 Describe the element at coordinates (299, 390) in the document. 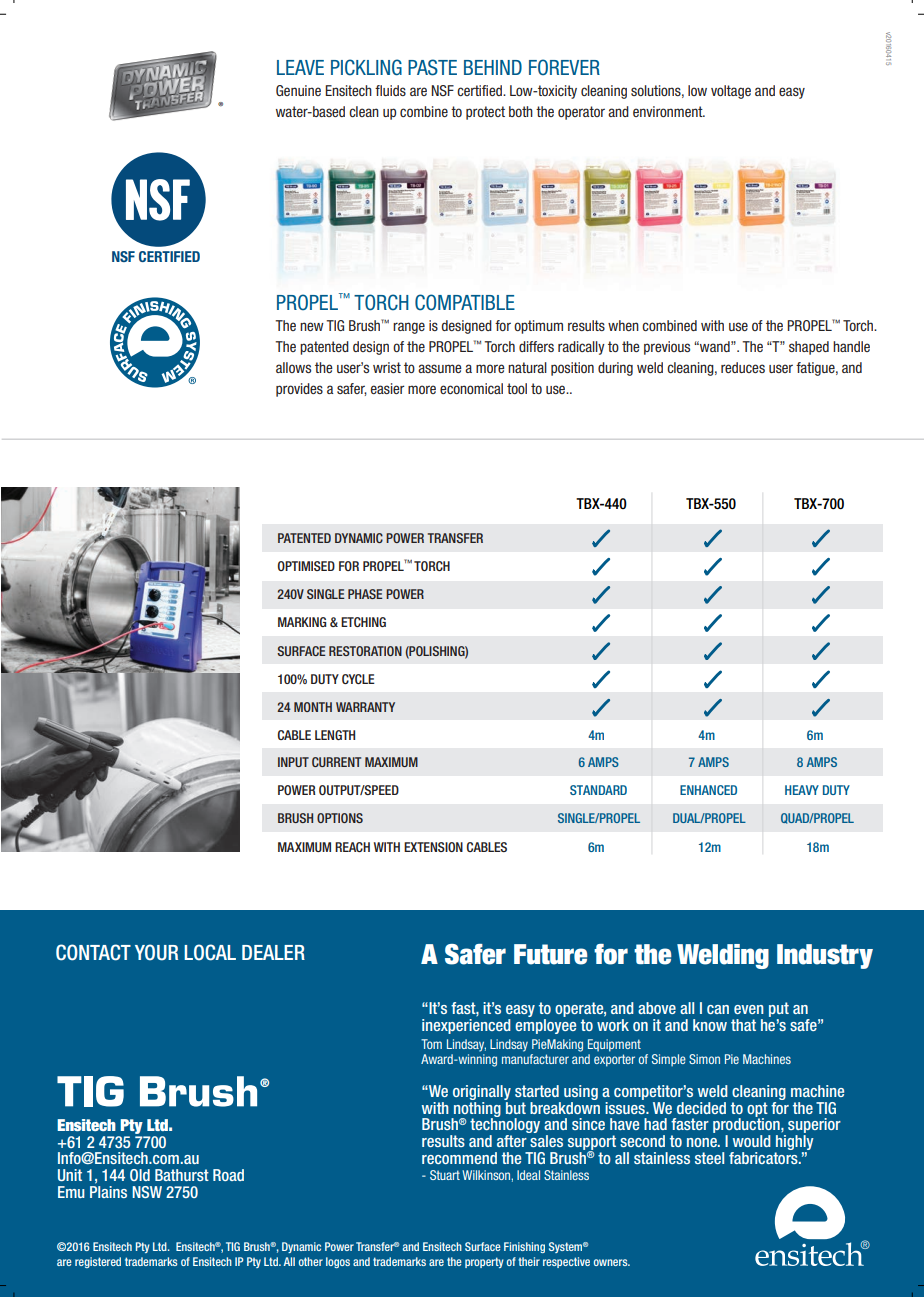

I see `provides` at that location.
